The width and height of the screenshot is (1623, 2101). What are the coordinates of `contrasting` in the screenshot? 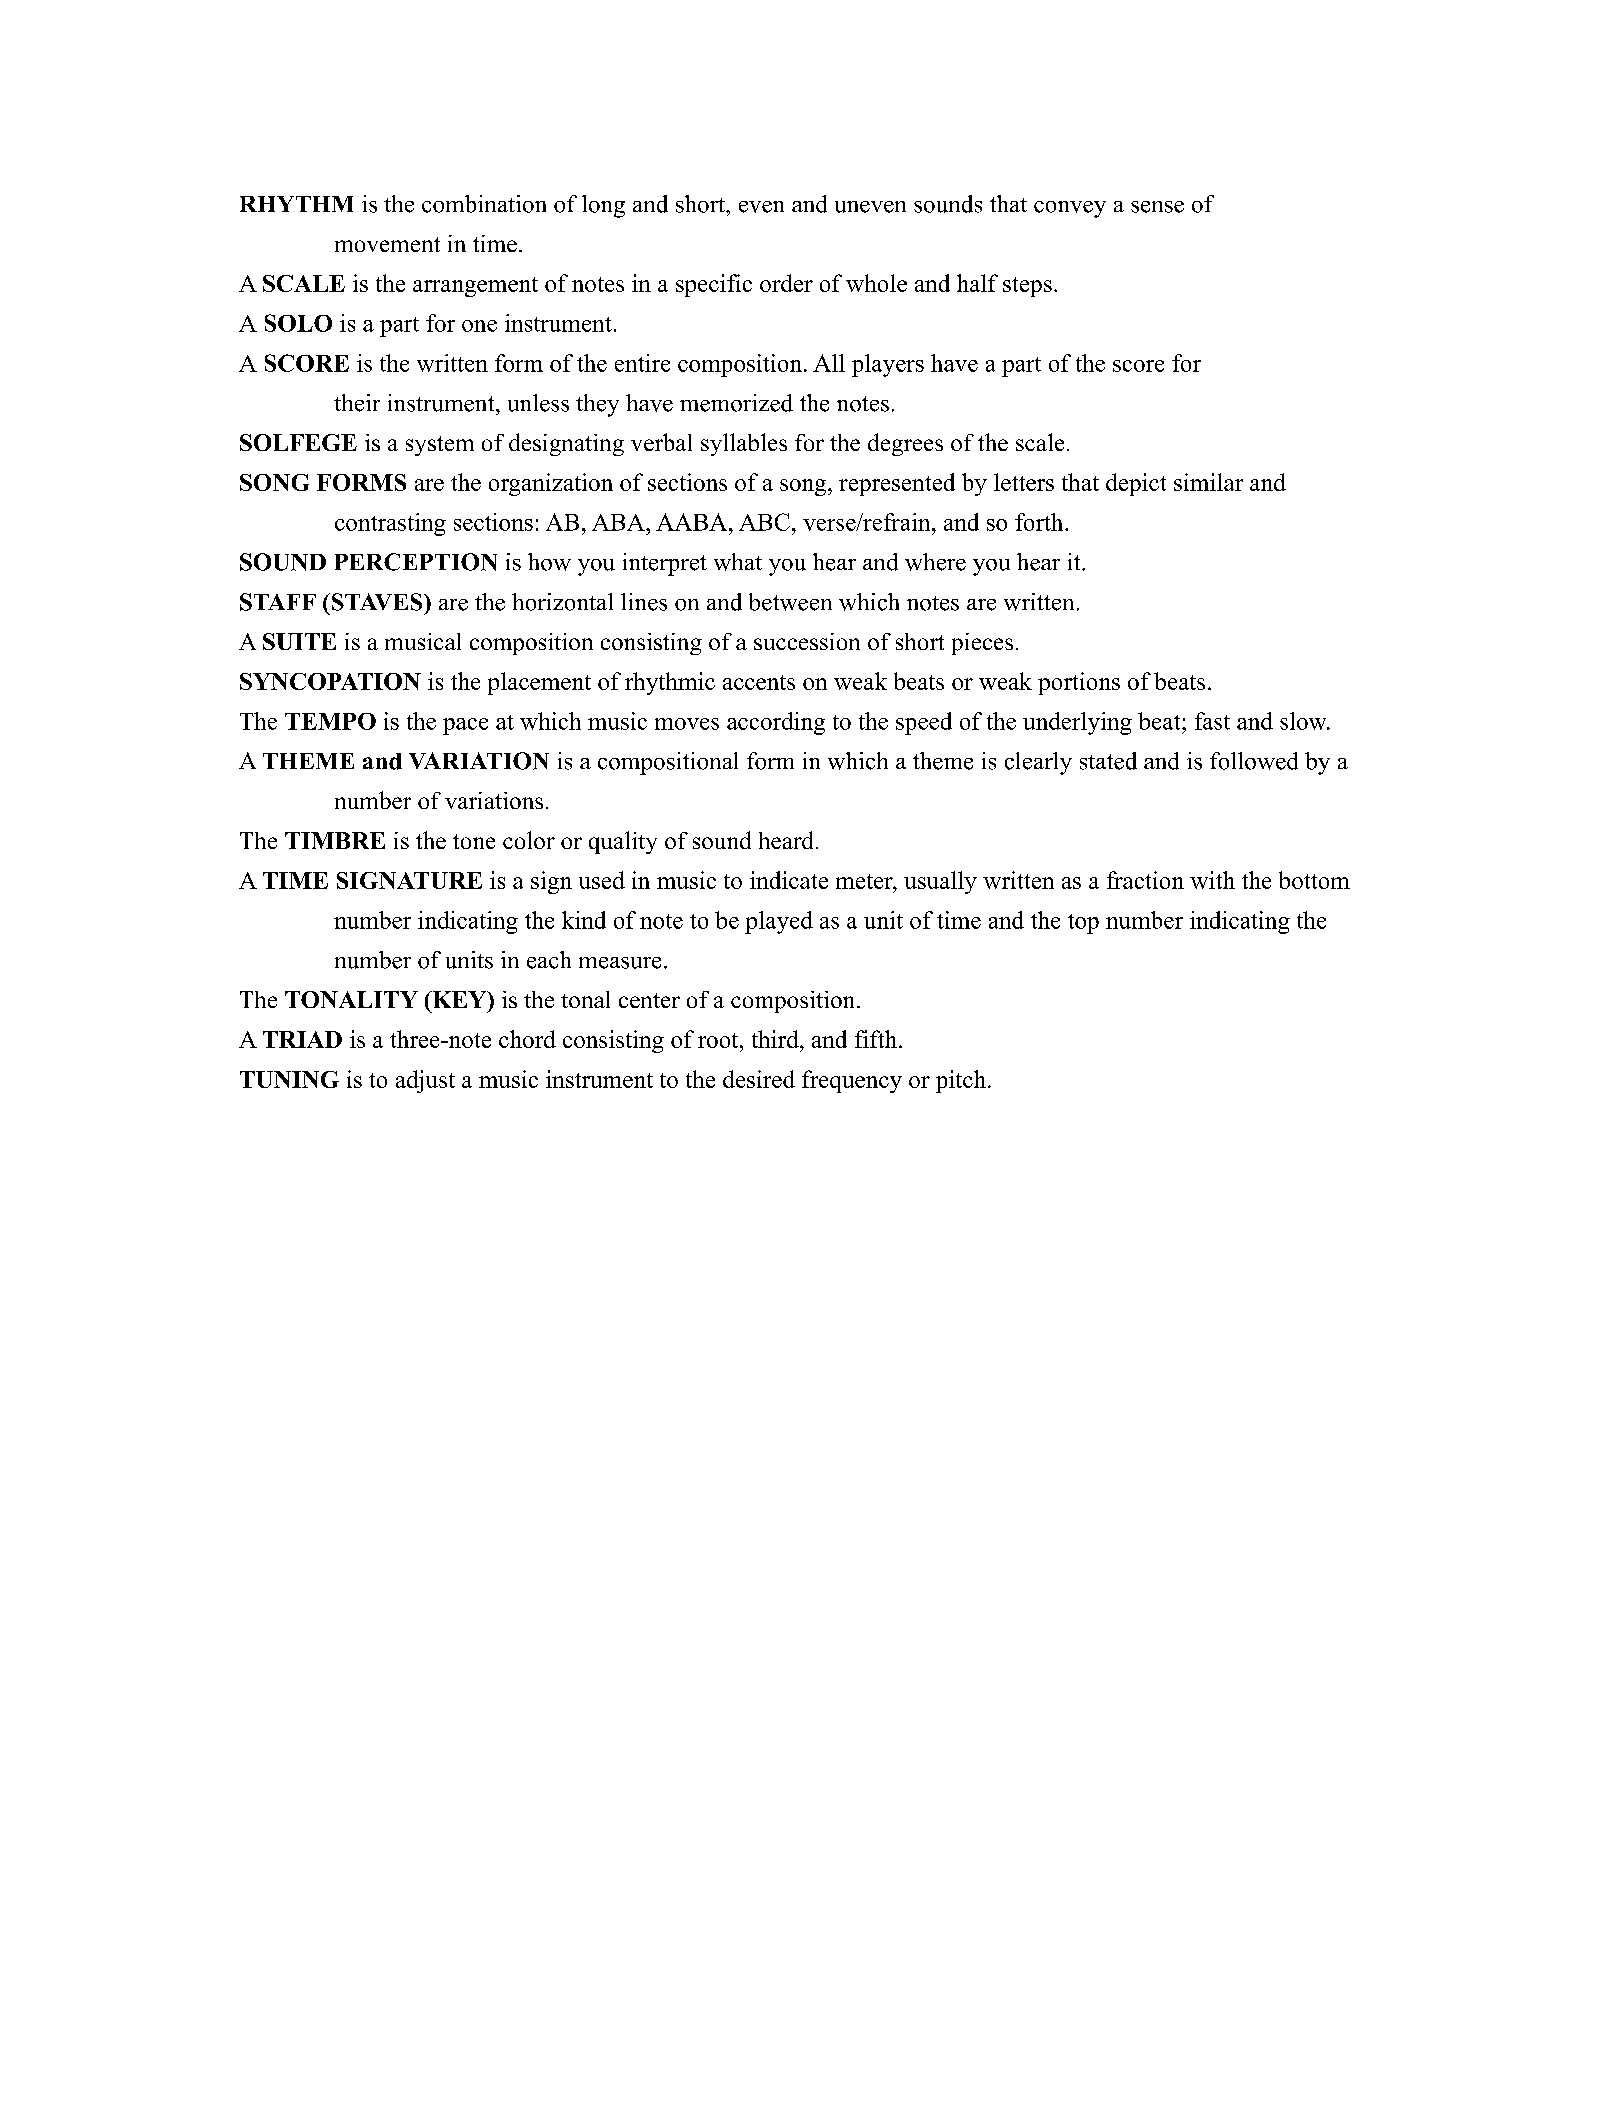 It's located at (390, 524).
